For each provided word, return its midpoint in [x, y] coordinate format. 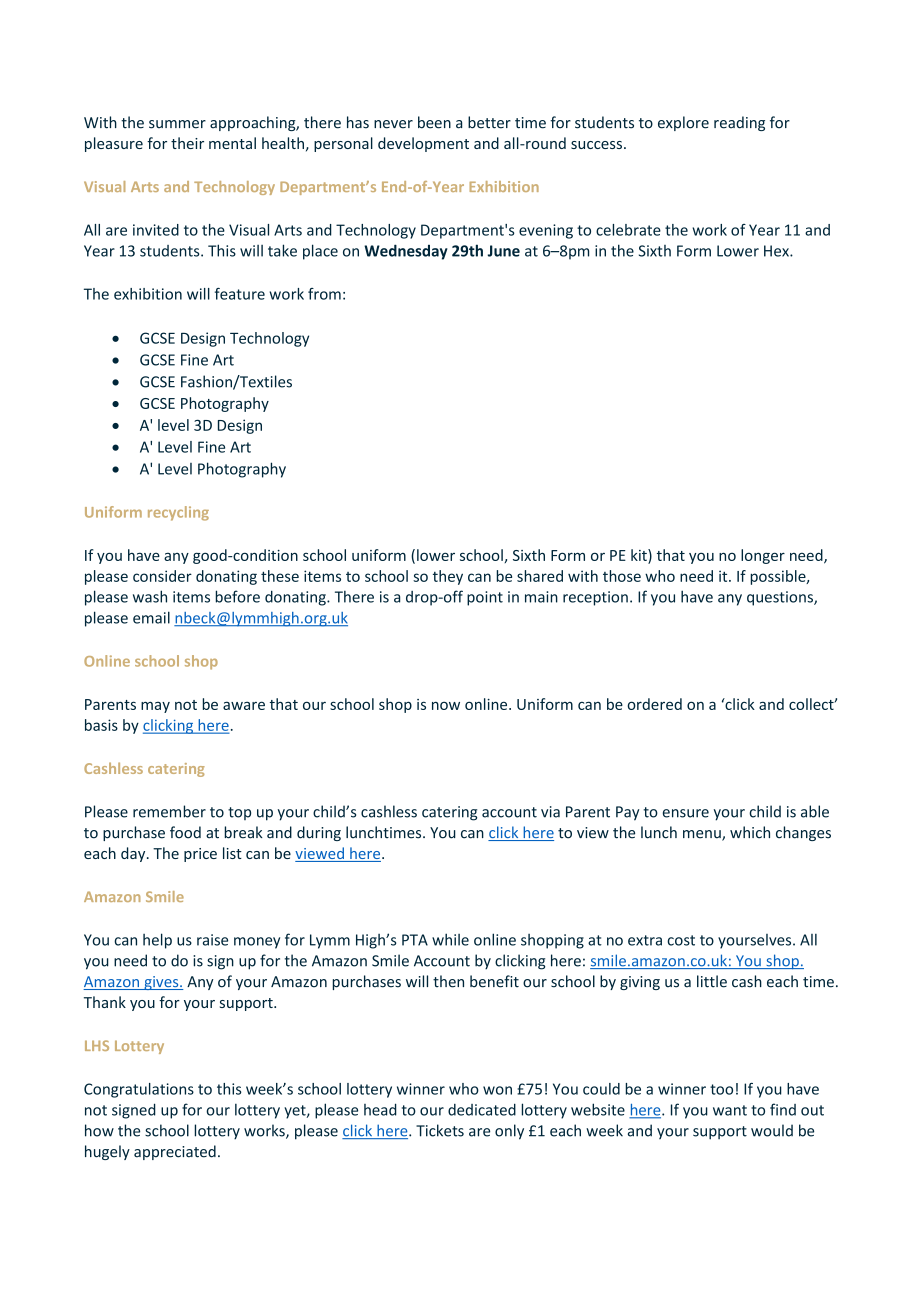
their [187, 143]
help [157, 941]
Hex [777, 251]
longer [763, 556]
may [155, 707]
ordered [654, 704]
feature [240, 294]
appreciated [175, 1152]
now [446, 705]
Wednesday [406, 252]
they [448, 577]
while [450, 939]
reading [739, 123]
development [423, 144]
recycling [178, 513]
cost [681, 940]
